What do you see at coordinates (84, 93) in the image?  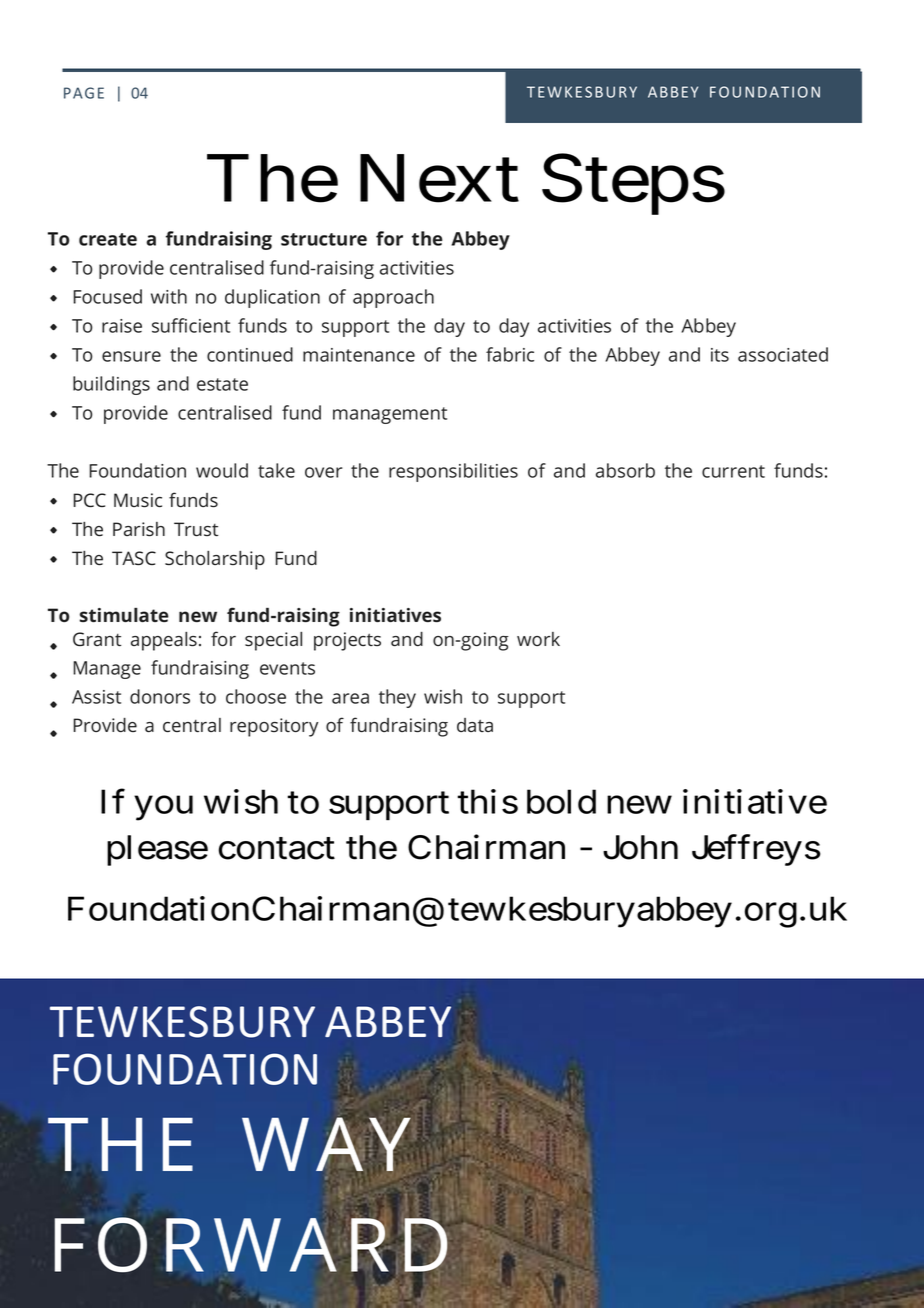 I see `PAGE` at bounding box center [84, 93].
